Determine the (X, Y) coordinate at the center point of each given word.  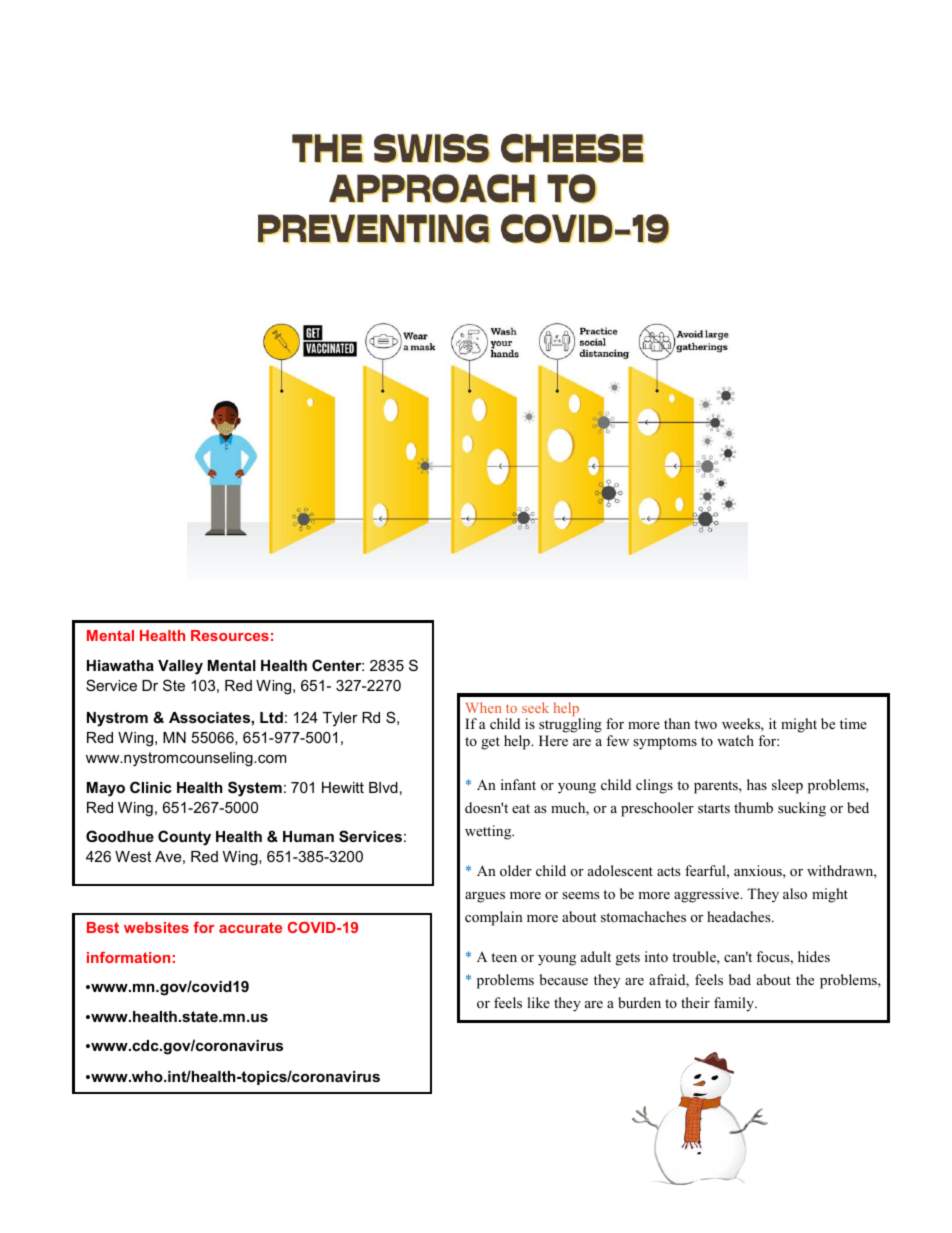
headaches (740, 916)
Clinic (151, 787)
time (853, 723)
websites (156, 927)
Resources (230, 635)
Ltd (271, 717)
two (705, 724)
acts (668, 871)
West (133, 856)
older (516, 870)
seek (535, 707)
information (128, 957)
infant (518, 784)
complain (494, 918)
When (483, 707)
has (757, 784)
